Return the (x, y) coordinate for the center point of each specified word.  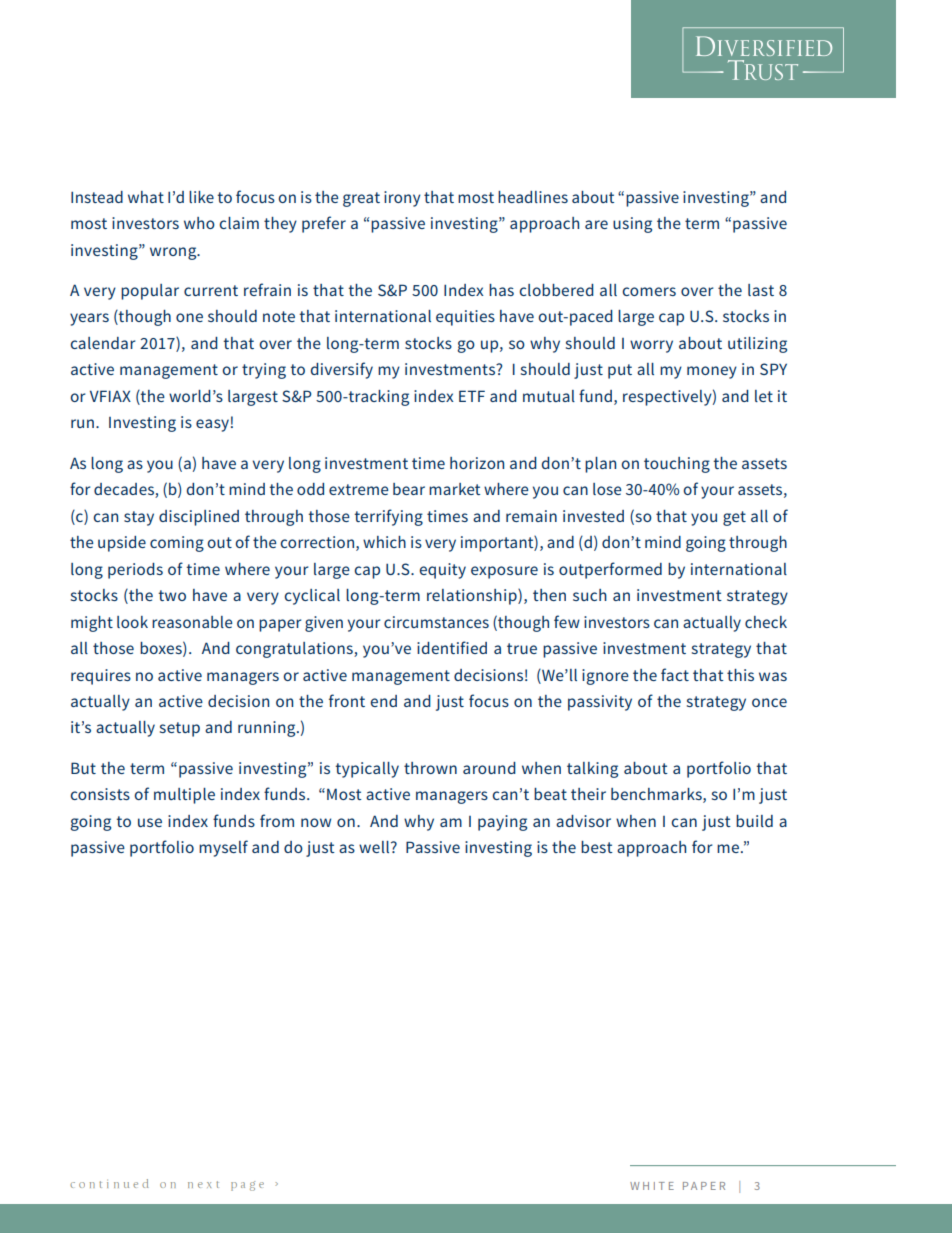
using (632, 225)
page (247, 1186)
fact (675, 674)
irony (402, 199)
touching (677, 465)
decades (125, 490)
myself (223, 848)
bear (409, 489)
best (597, 847)
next (203, 1184)
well (375, 847)
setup (180, 729)
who (199, 223)
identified (452, 647)
